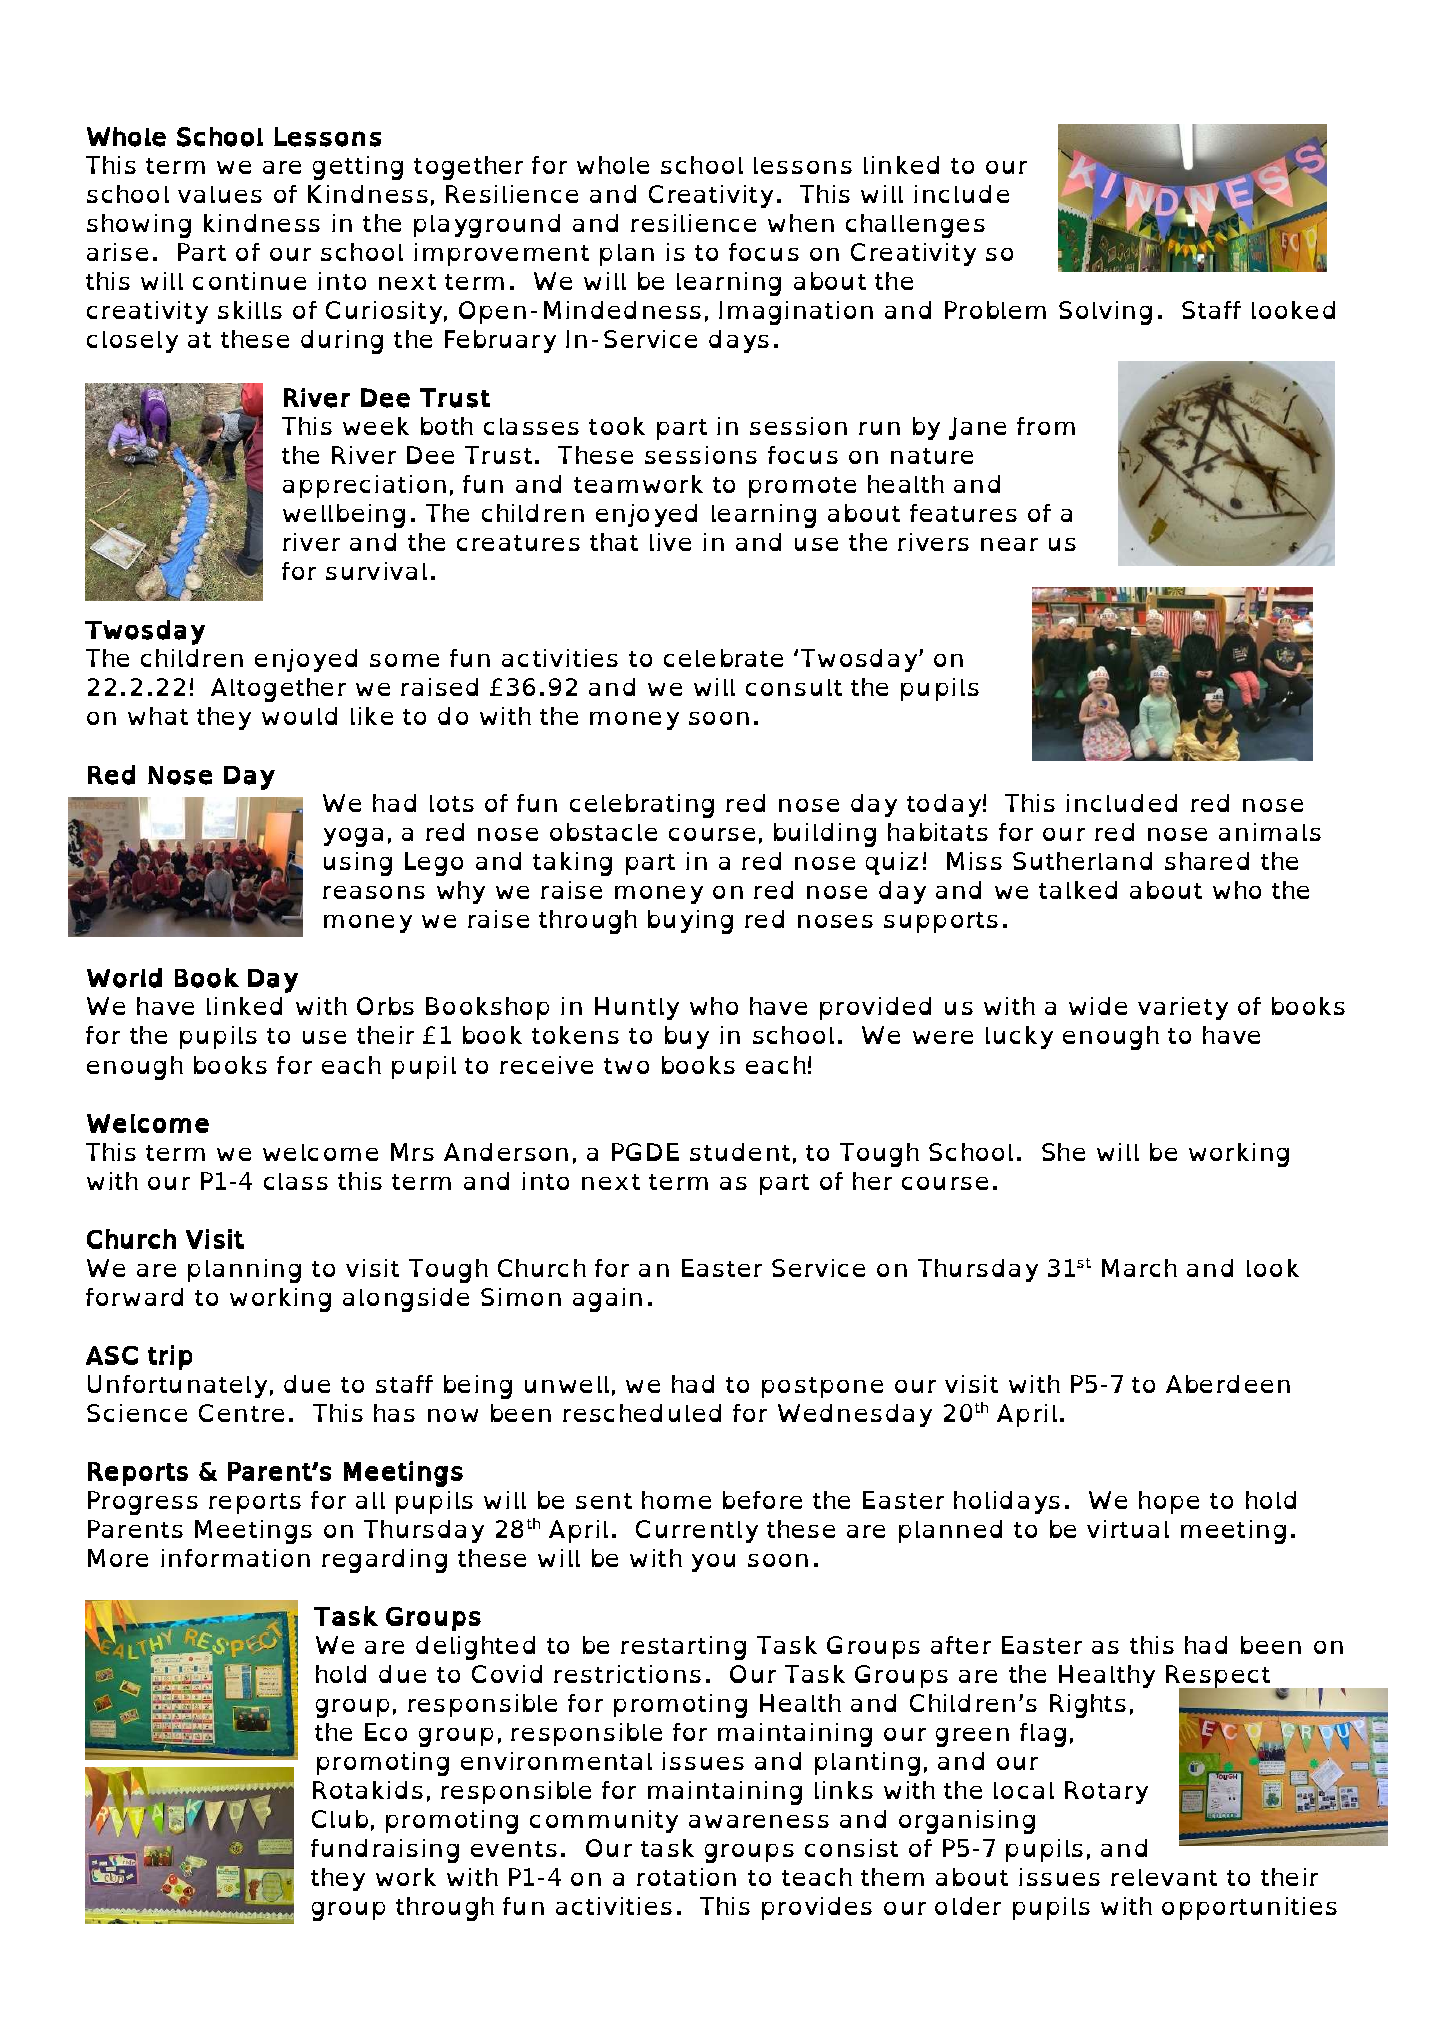 This image has width=1439, height=2035. What do you see at coordinates (340, 1819) in the image?
I see `Club` at bounding box center [340, 1819].
